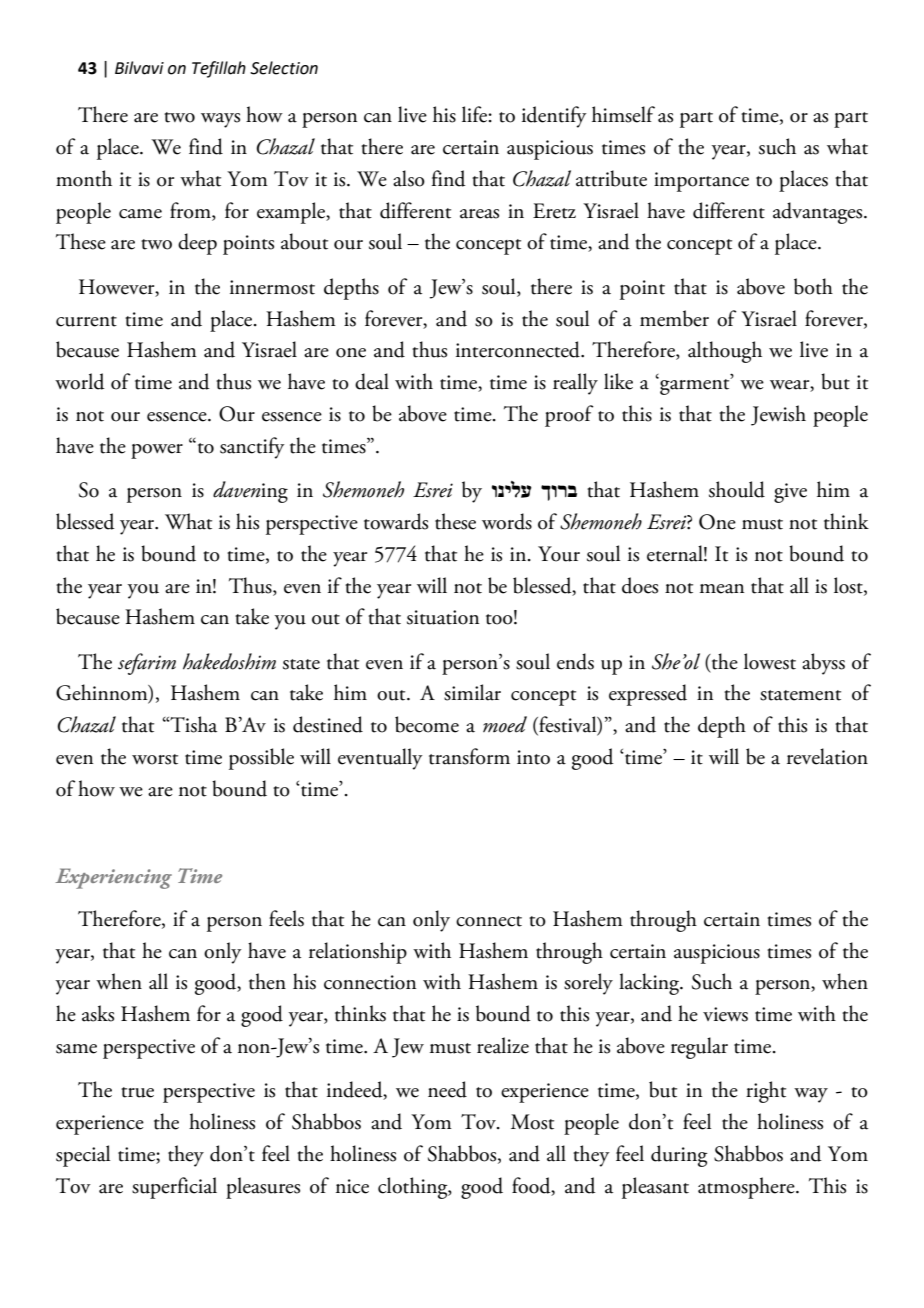  What do you see at coordinates (447, 1089) in the screenshot?
I see `need` at bounding box center [447, 1089].
